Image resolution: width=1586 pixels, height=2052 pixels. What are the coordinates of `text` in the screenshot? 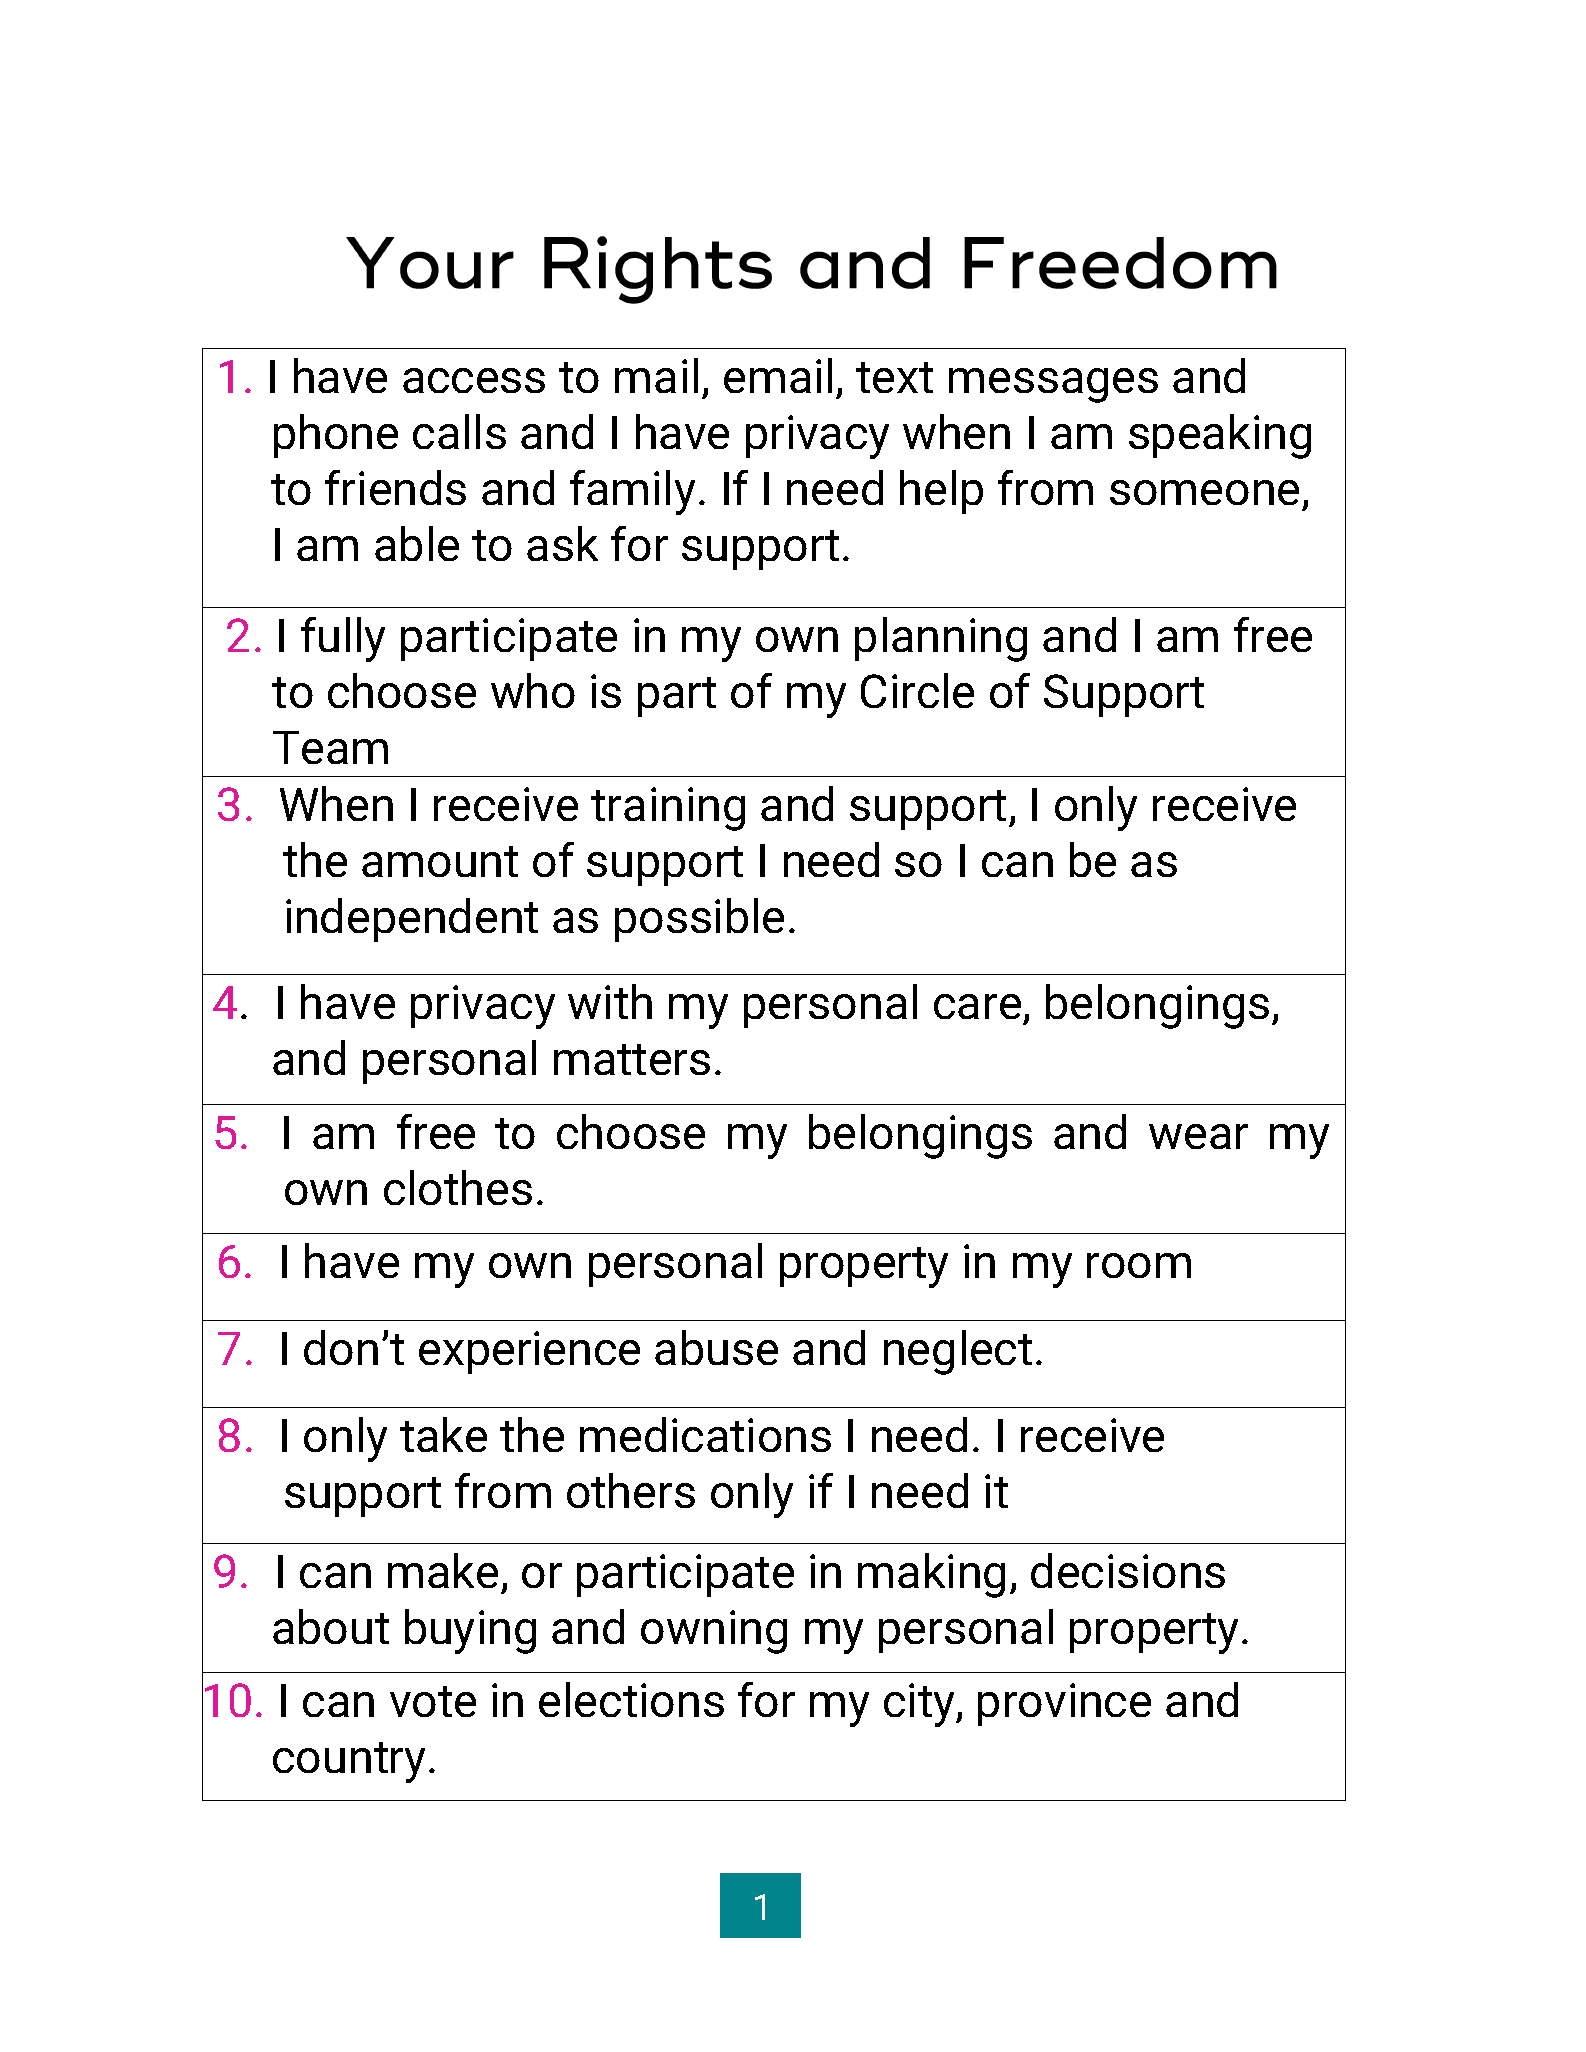 It's located at (894, 377).
